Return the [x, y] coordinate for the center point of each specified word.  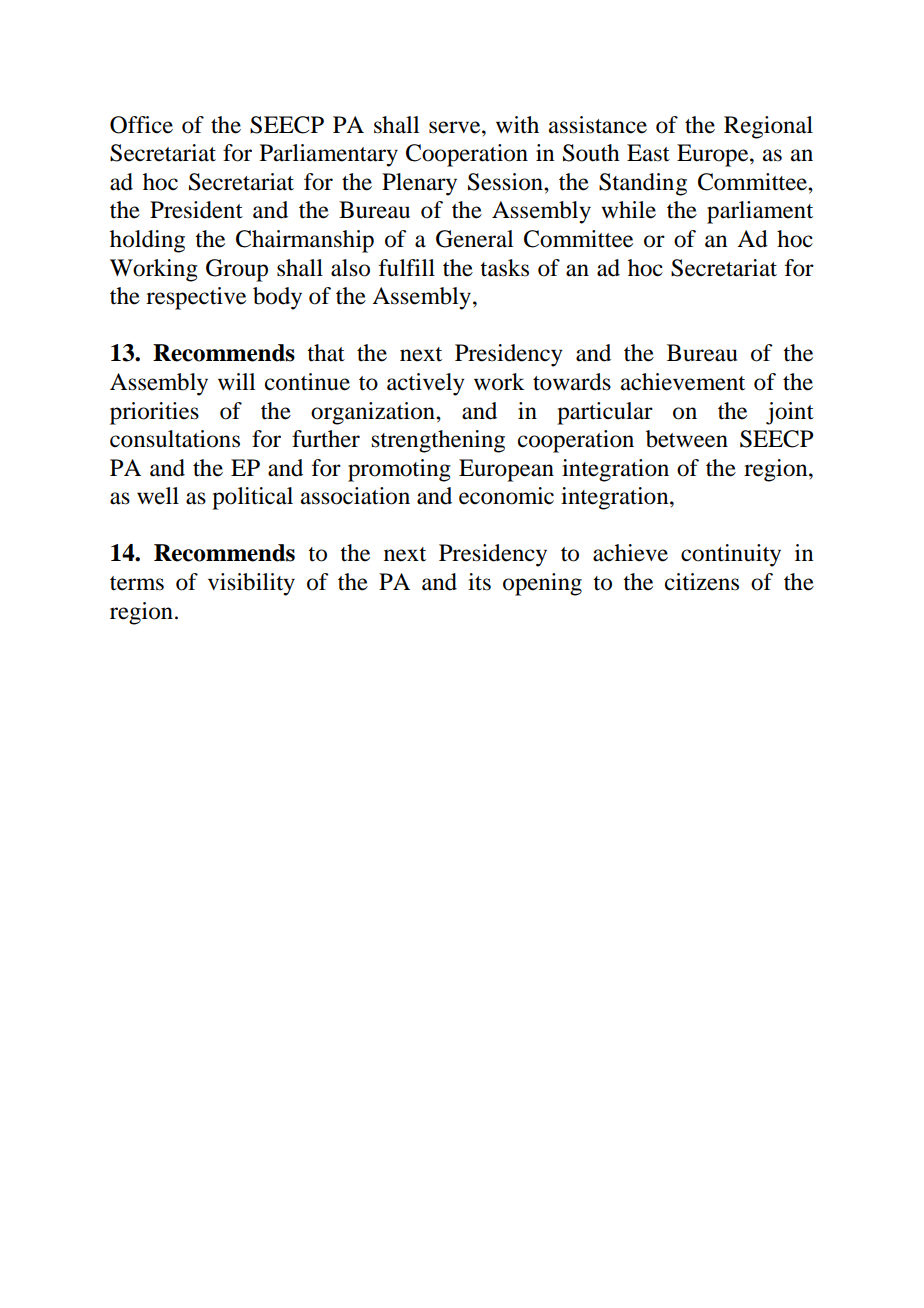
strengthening [438, 441]
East [648, 153]
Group [237, 270]
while [628, 210]
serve [456, 127]
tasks [504, 268]
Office [141, 125]
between [687, 439]
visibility [251, 584]
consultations [175, 439]
